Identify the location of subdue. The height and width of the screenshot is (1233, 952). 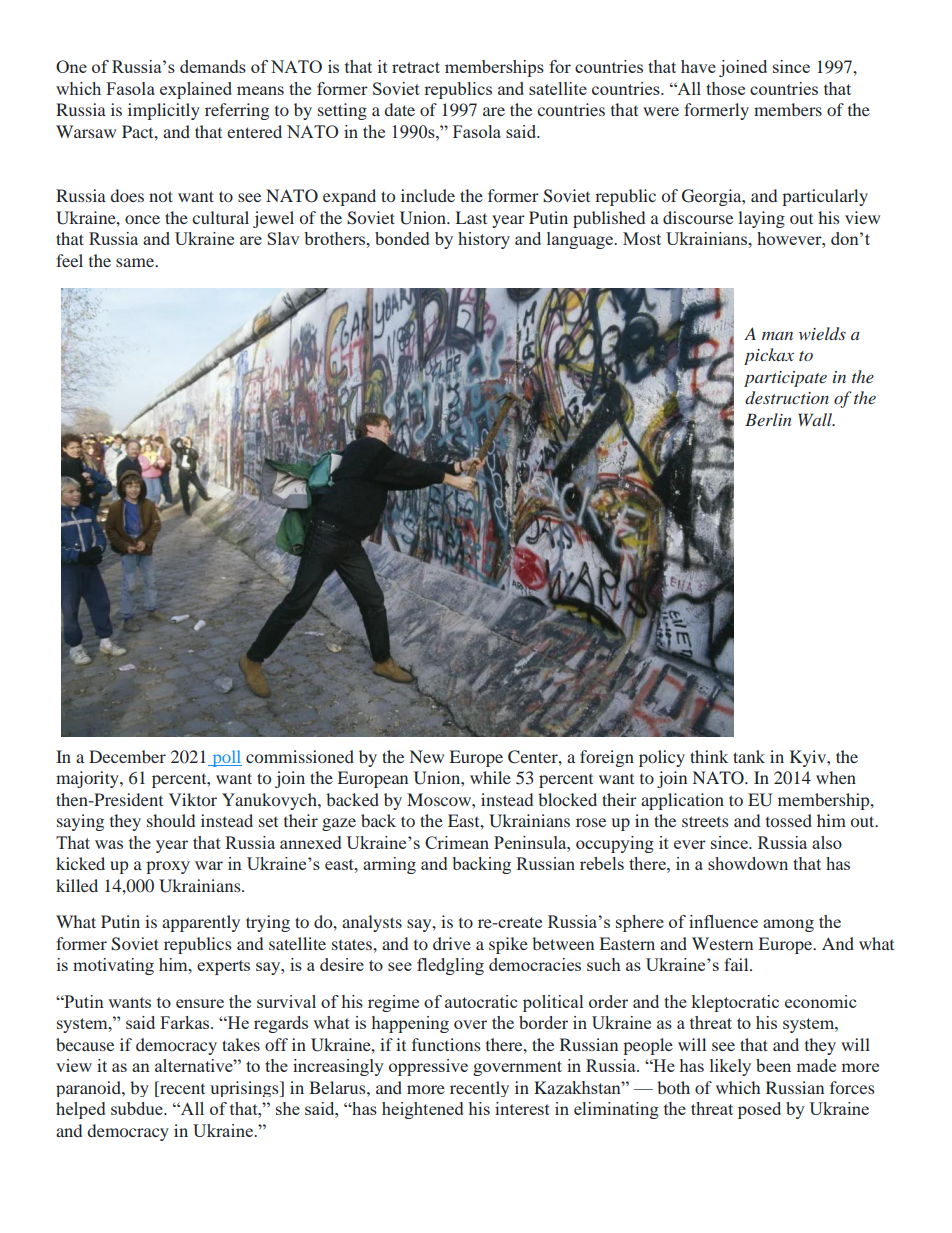
(138, 1108).
